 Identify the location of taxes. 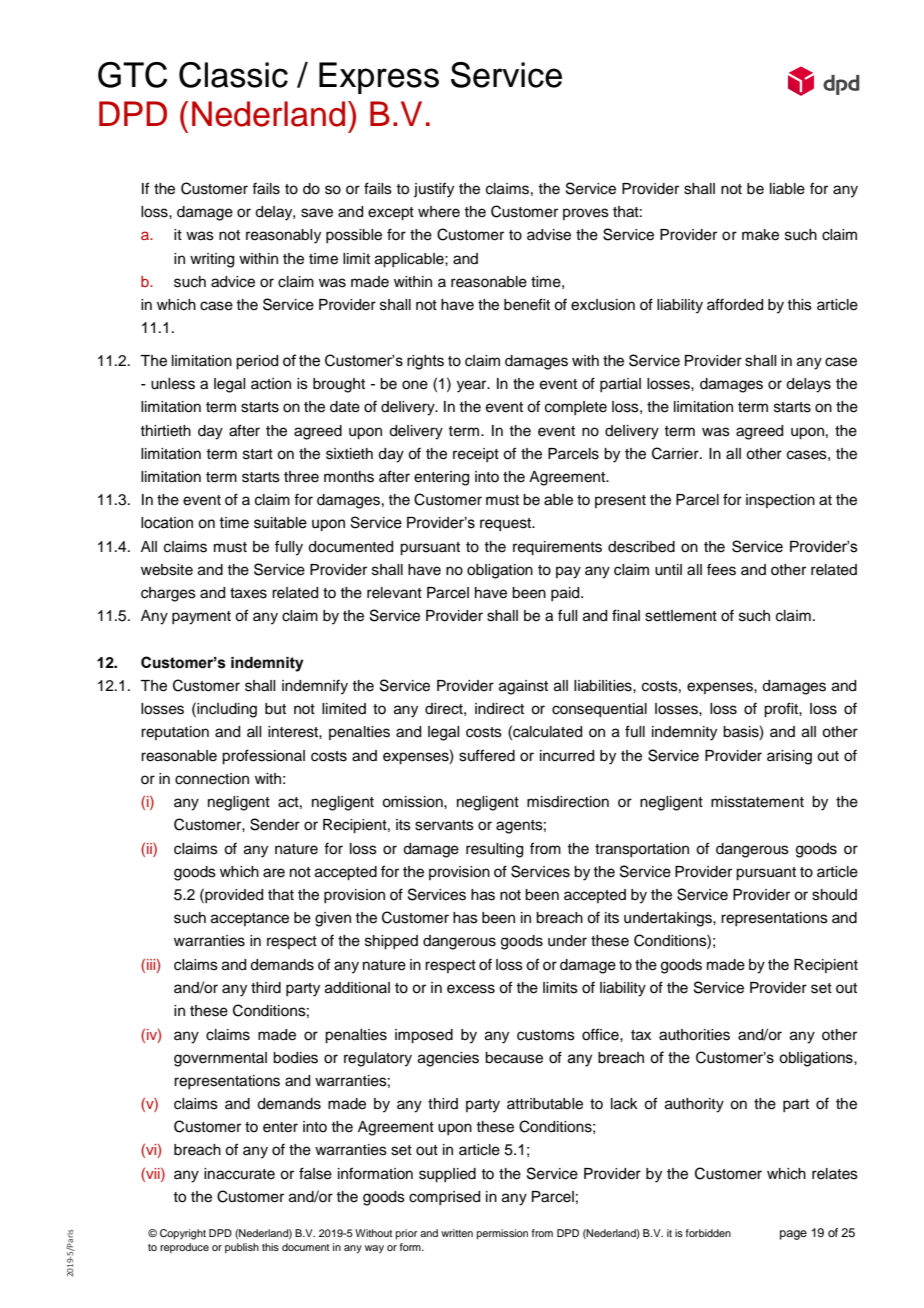
(248, 593).
